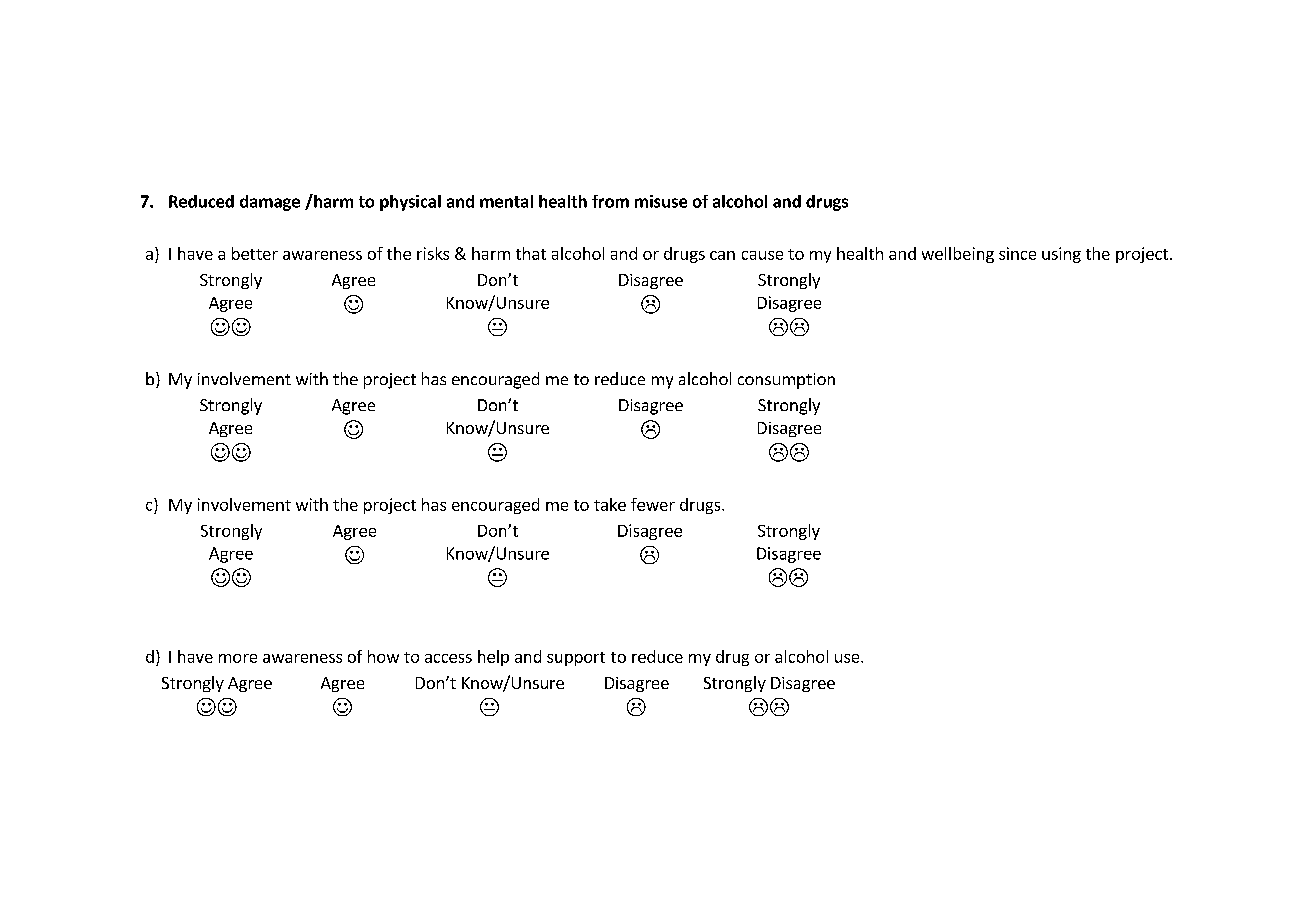 This document has width=1308, height=924. I want to click on using, so click(1061, 255).
